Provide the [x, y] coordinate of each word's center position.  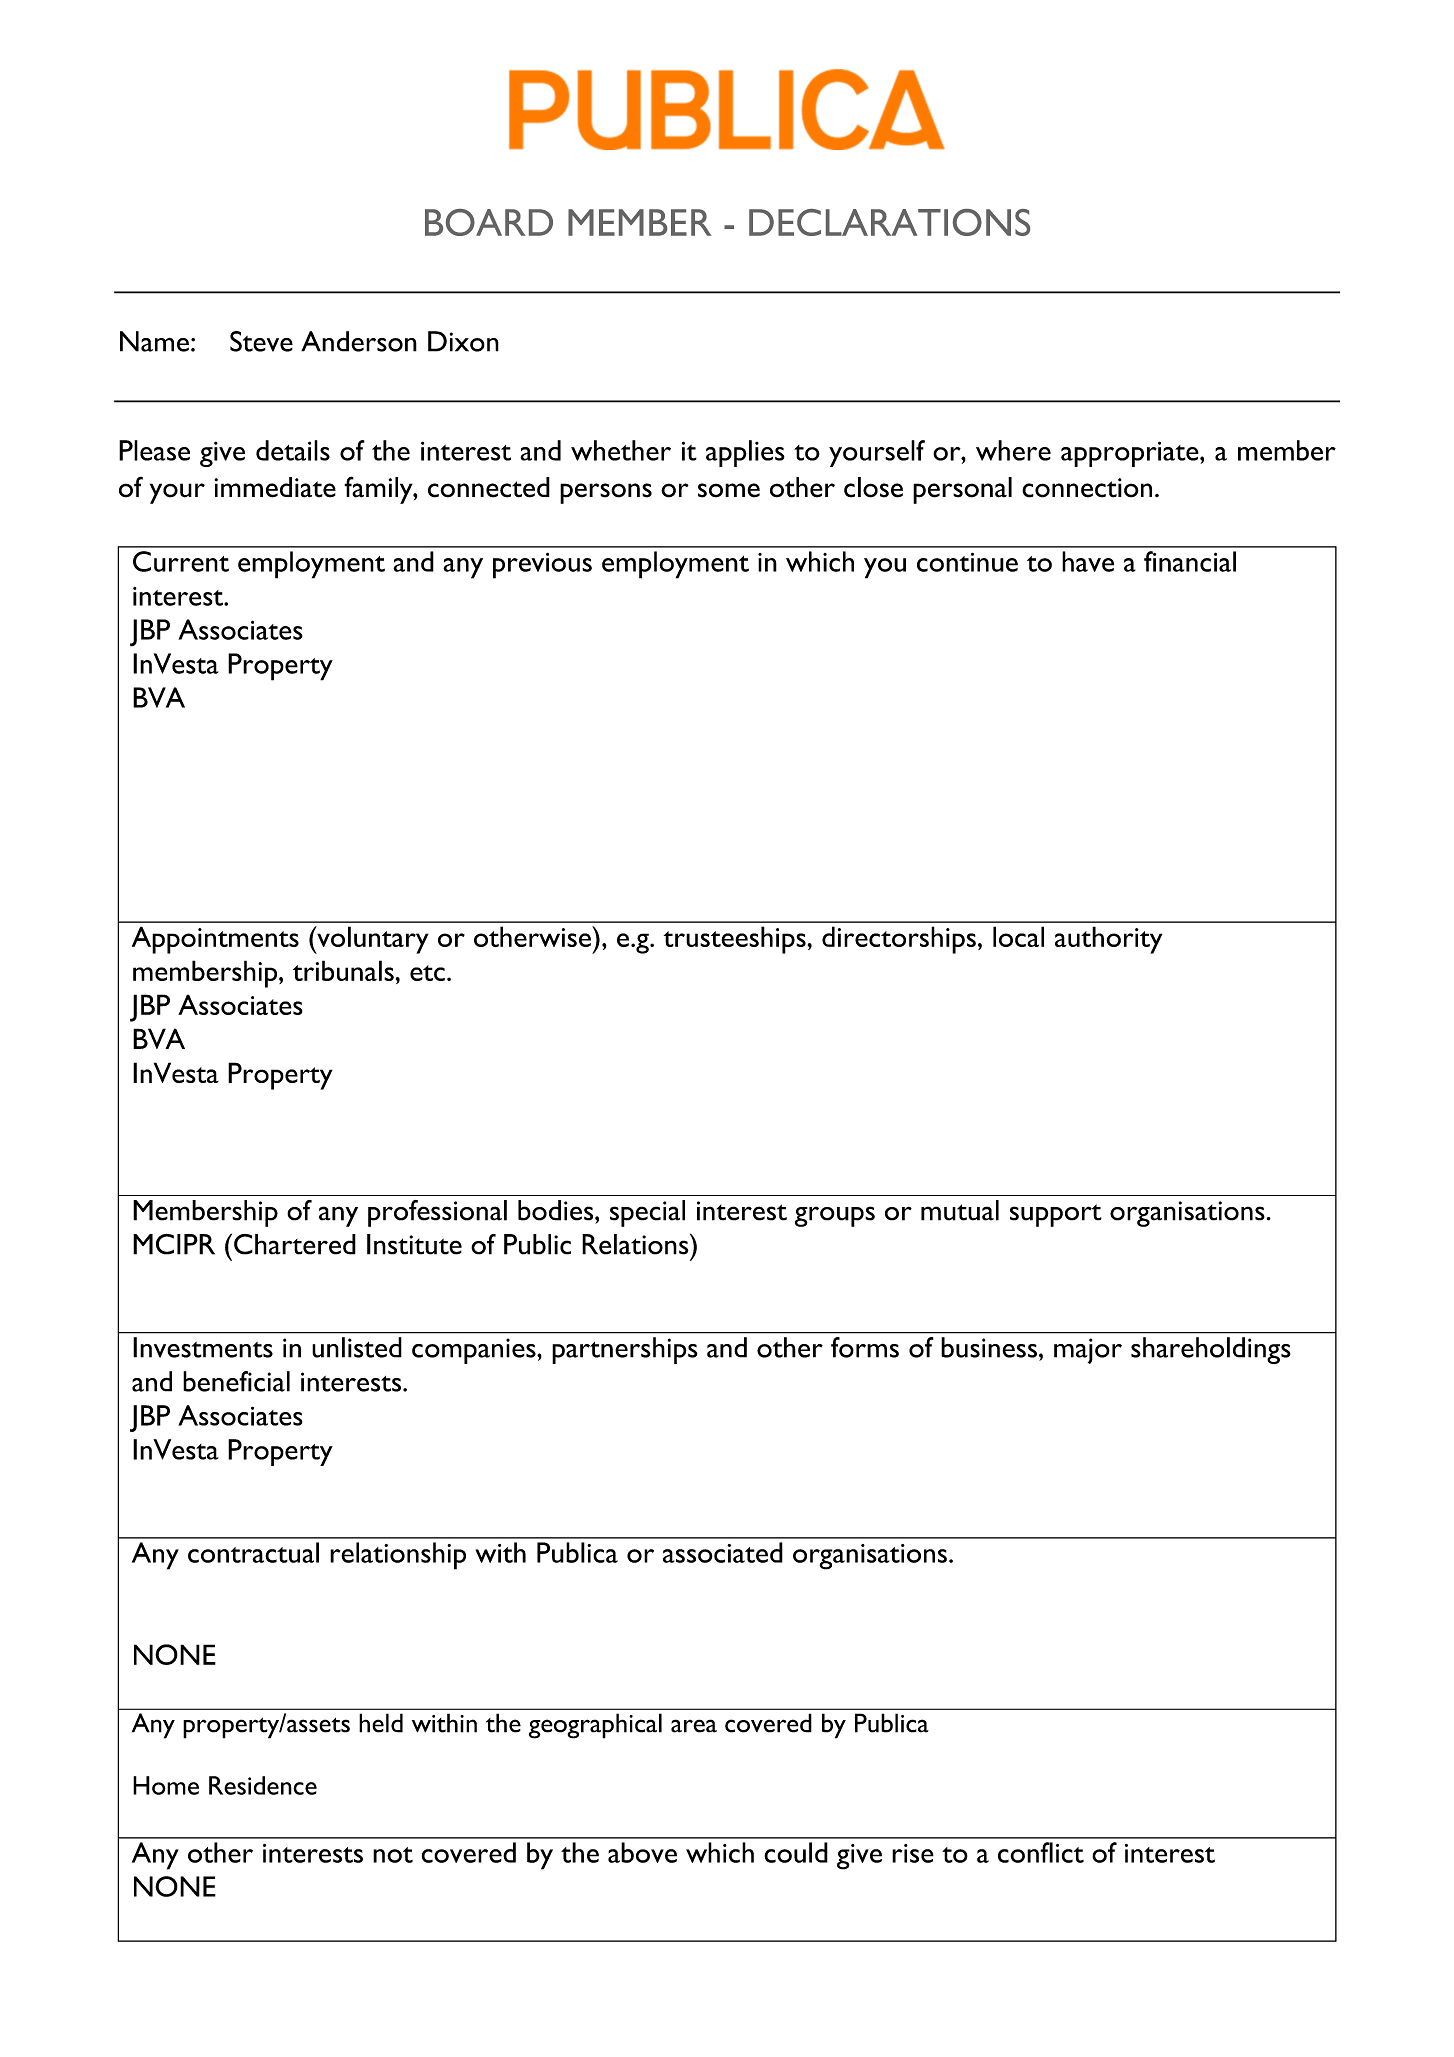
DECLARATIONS [889, 222]
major [1088, 1351]
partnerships [625, 1350]
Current [181, 561]
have [1088, 561]
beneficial [236, 1381]
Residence [263, 1785]
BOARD [489, 222]
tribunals [343, 970]
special [647, 1213]
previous [542, 565]
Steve [261, 341]
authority [1108, 940]
